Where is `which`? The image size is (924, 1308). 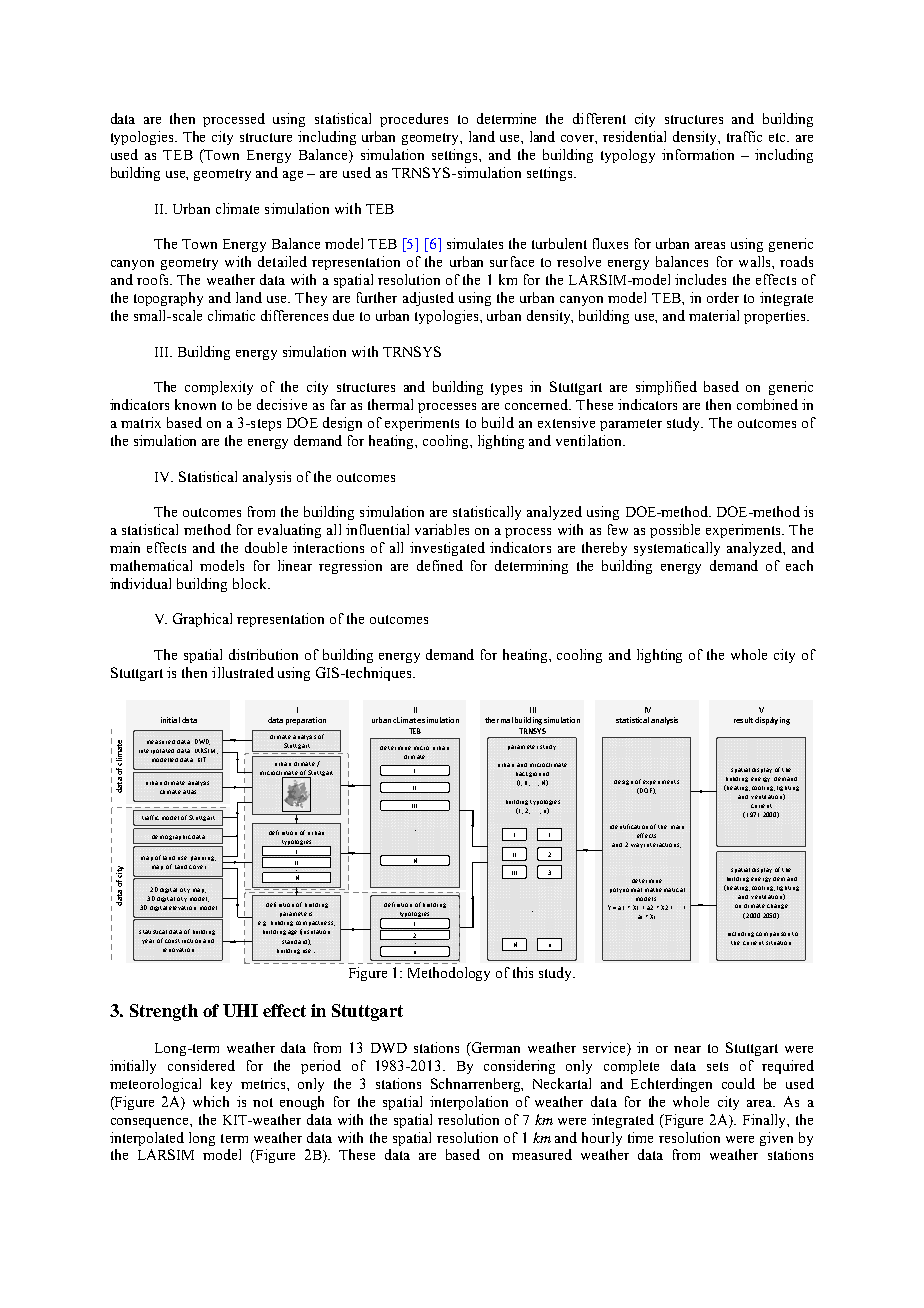
which is located at coordinates (211, 1101).
